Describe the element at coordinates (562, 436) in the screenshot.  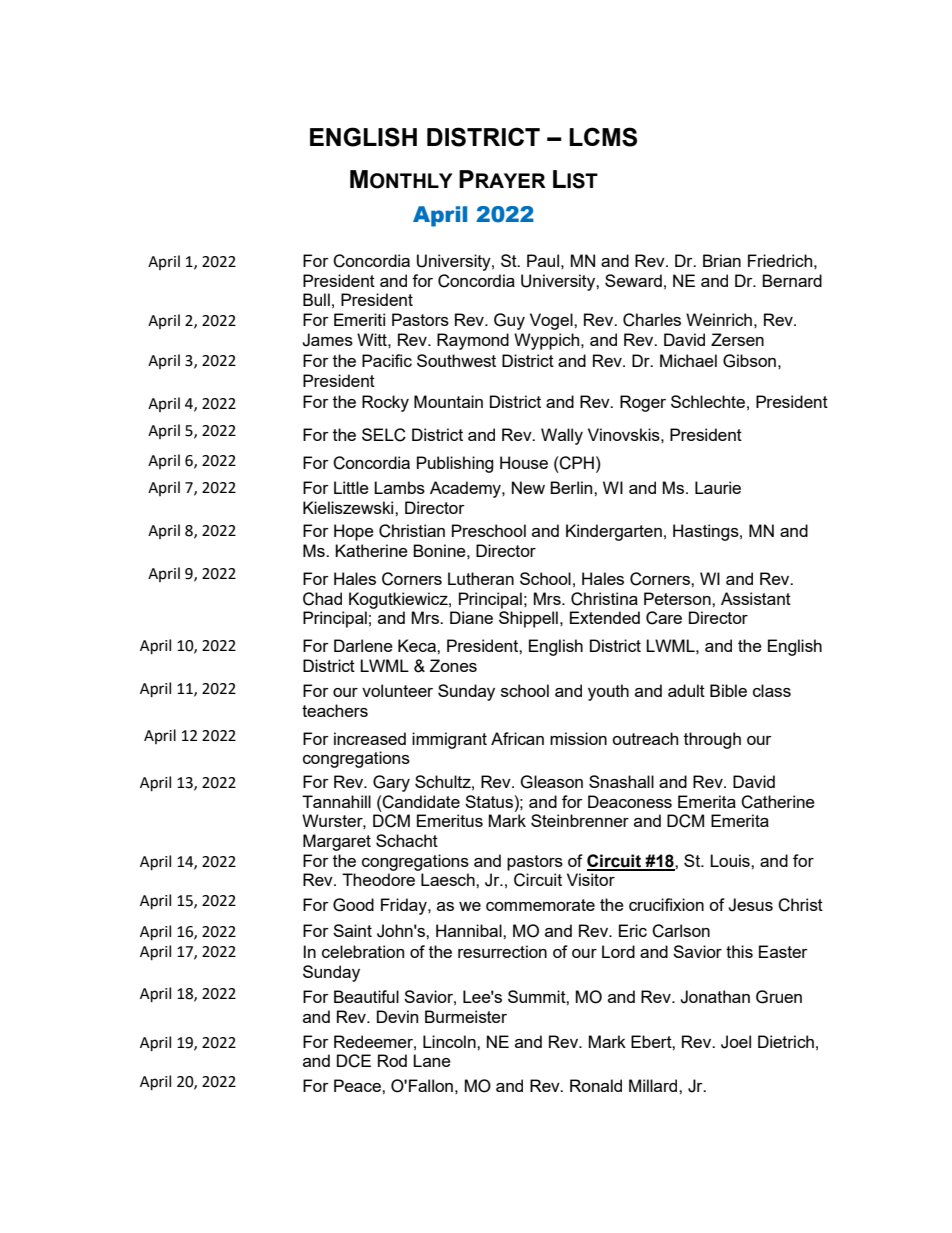
I see `Wally` at that location.
